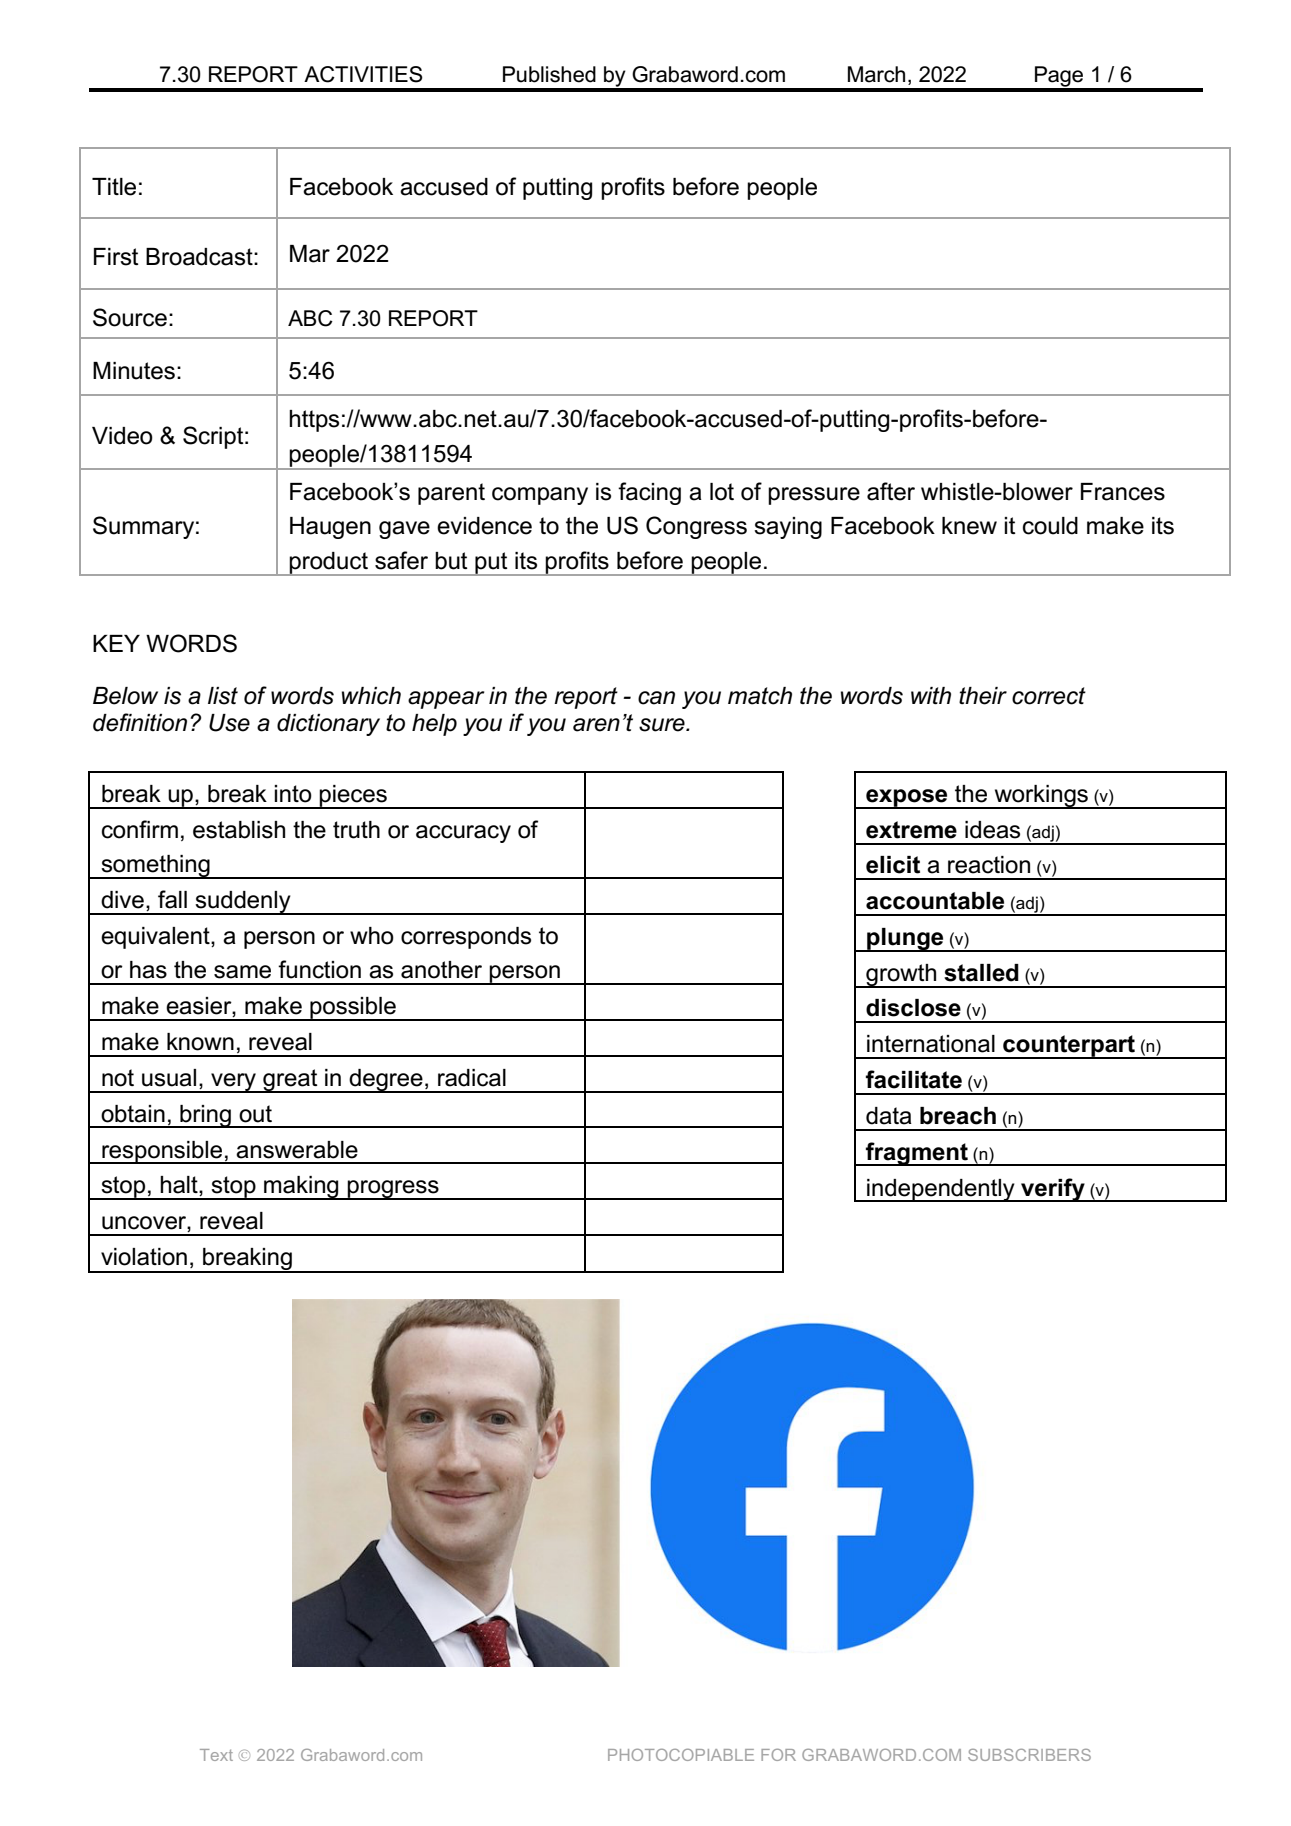 This document has width=1291, height=1826. What do you see at coordinates (876, 74) in the document?
I see `March` at bounding box center [876, 74].
